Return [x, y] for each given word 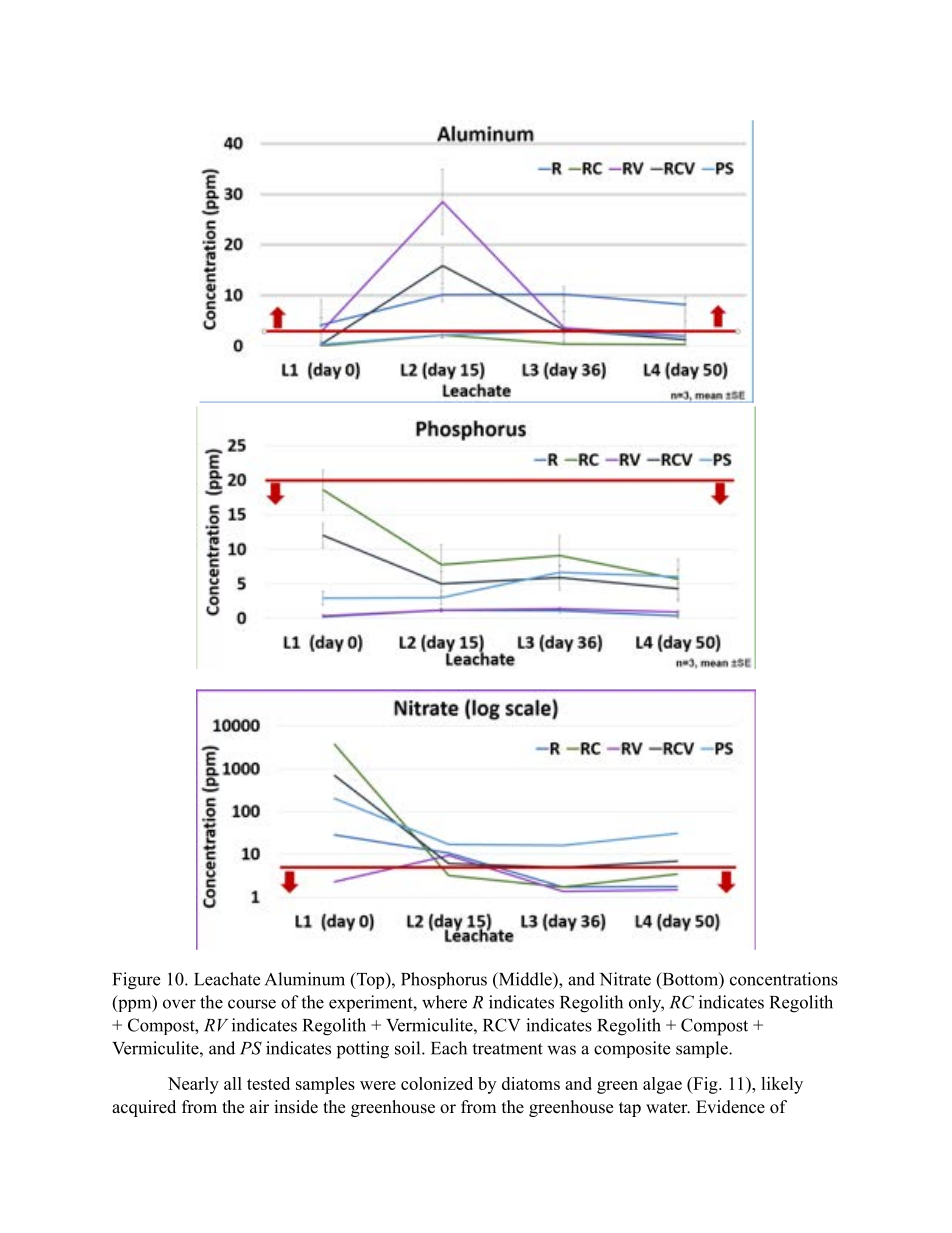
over [179, 1004]
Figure [136, 981]
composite [632, 1049]
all [233, 1083]
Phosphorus [444, 980]
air [259, 1106]
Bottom [690, 980]
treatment [507, 1049]
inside [296, 1107]
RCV [501, 1025]
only [646, 1004]
